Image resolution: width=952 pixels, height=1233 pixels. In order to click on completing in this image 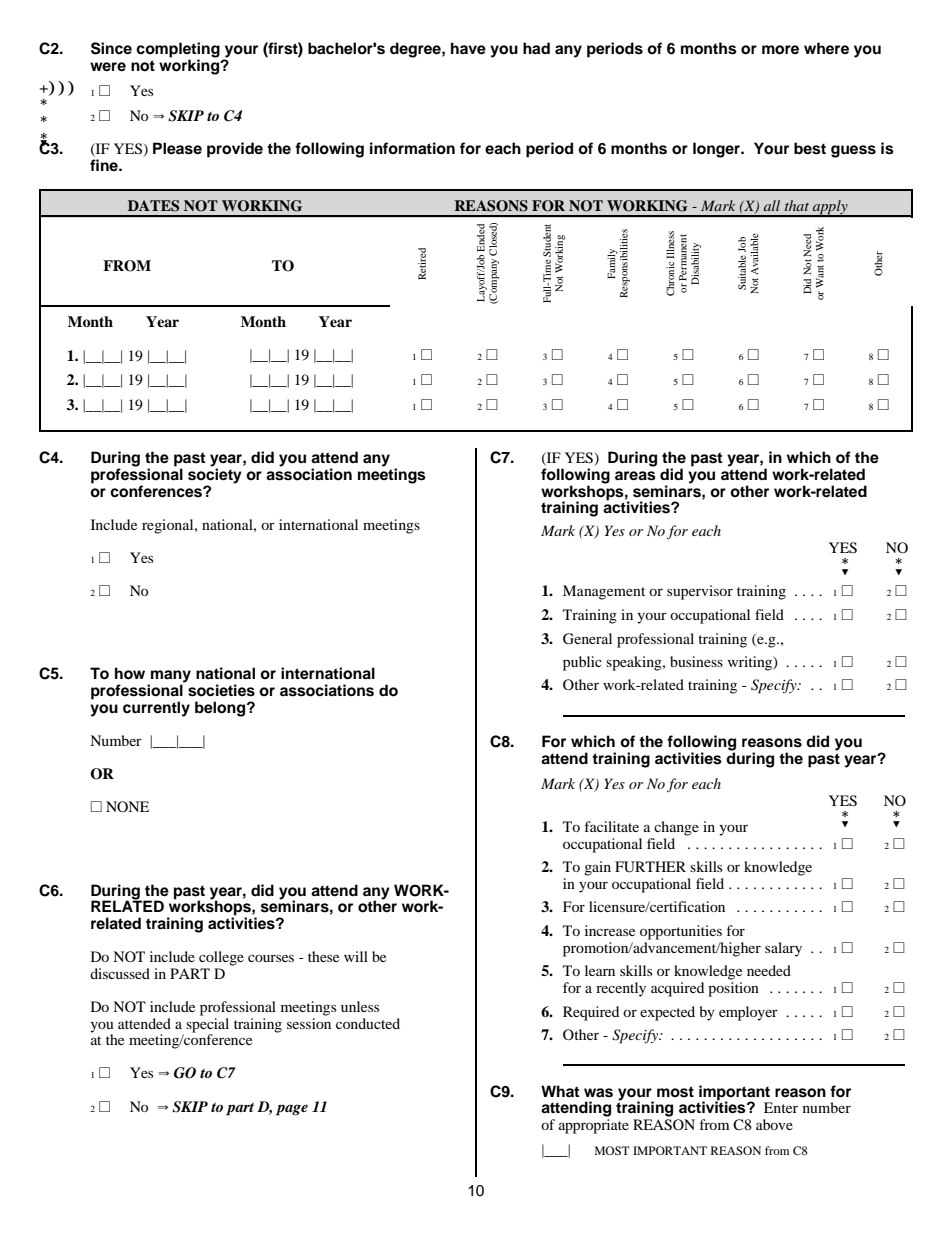, I will do `click(178, 51)`.
